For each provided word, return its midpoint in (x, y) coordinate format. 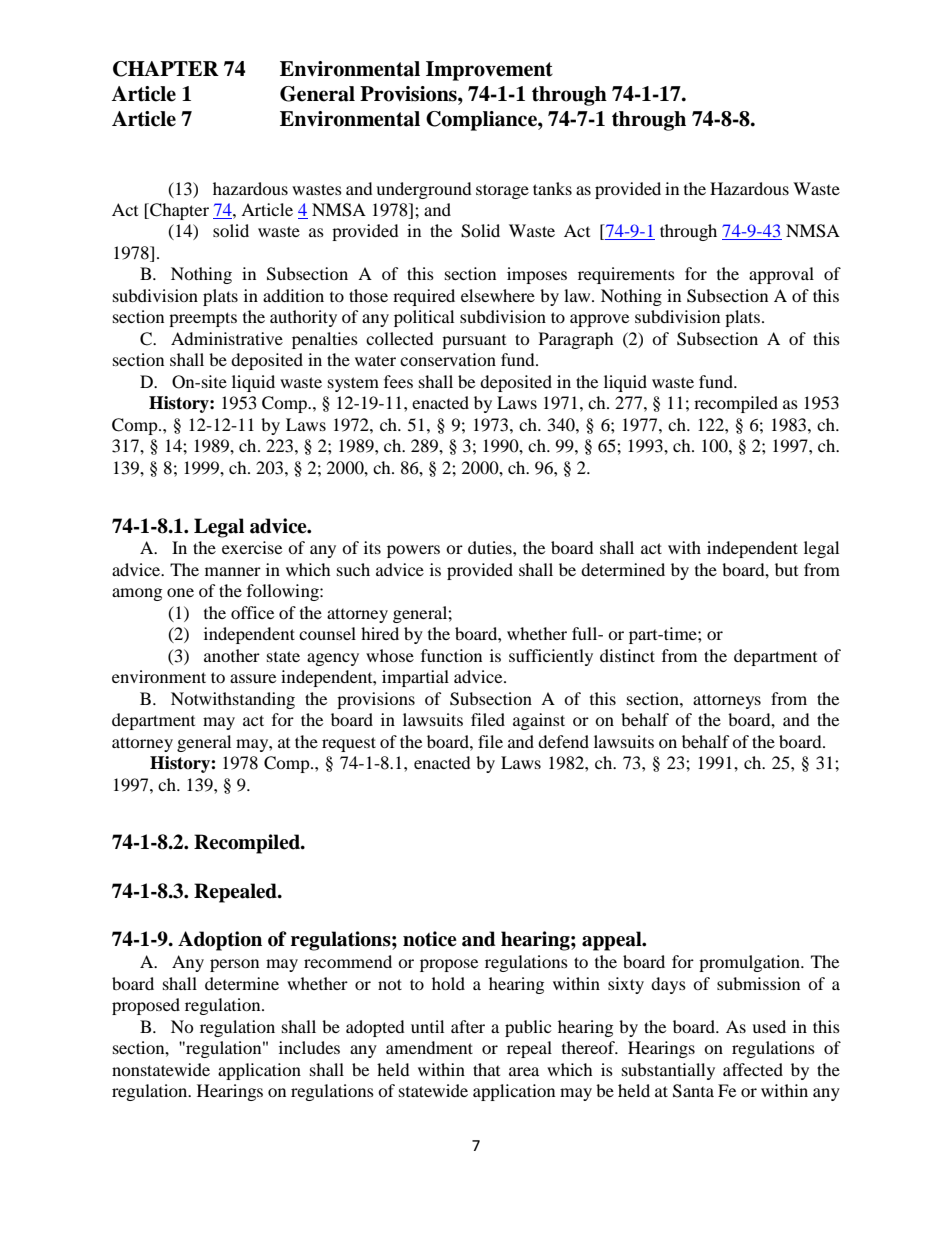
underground (424, 190)
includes (309, 1047)
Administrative (227, 338)
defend (563, 741)
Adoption (220, 941)
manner (233, 571)
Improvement (489, 71)
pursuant (474, 342)
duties (491, 547)
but (786, 569)
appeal (613, 941)
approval (781, 275)
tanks (552, 188)
